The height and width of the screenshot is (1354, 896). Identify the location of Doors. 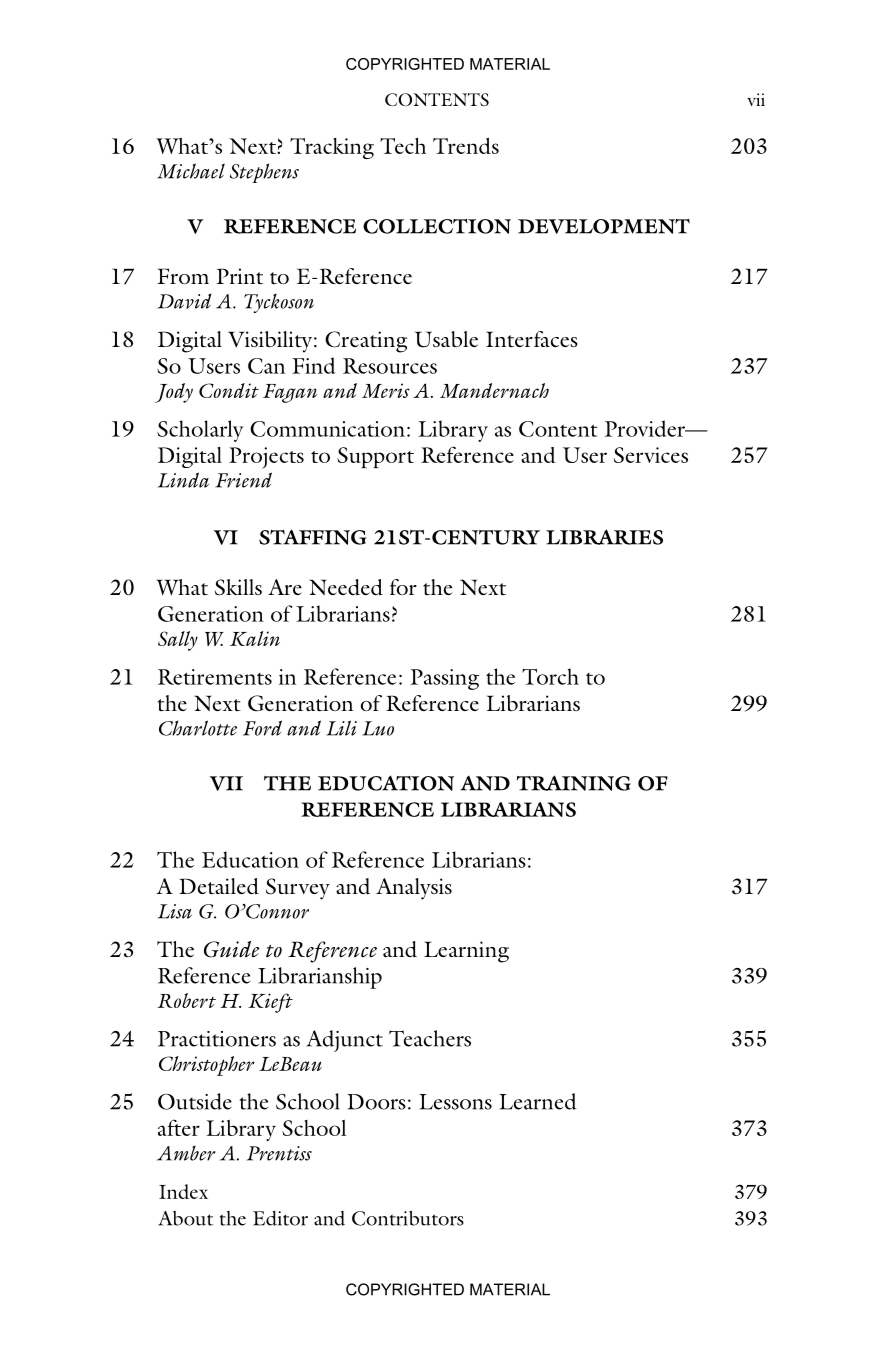
(376, 1102).
